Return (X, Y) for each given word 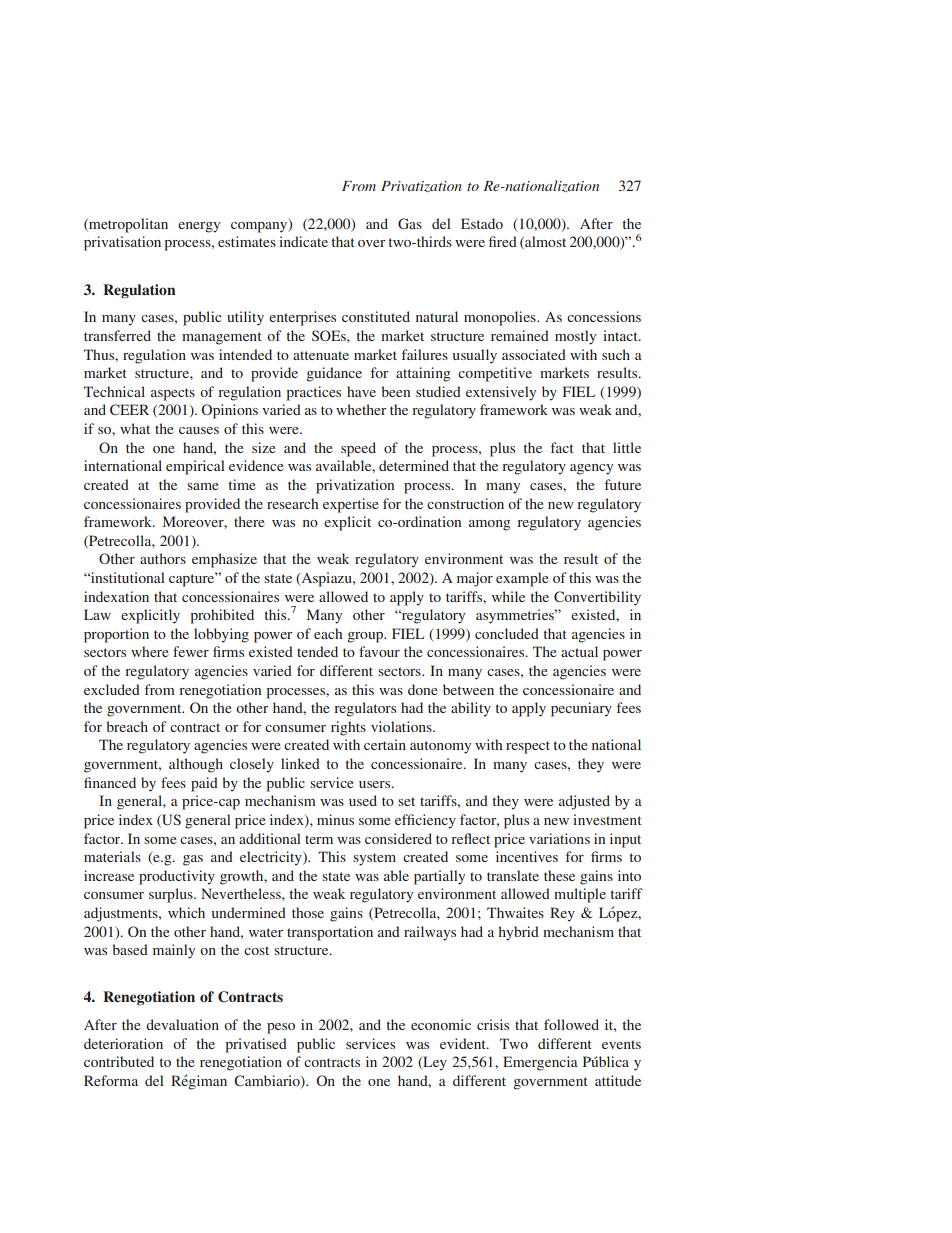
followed (571, 1024)
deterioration (123, 1043)
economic (441, 1024)
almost (544, 242)
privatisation (122, 243)
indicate (303, 241)
